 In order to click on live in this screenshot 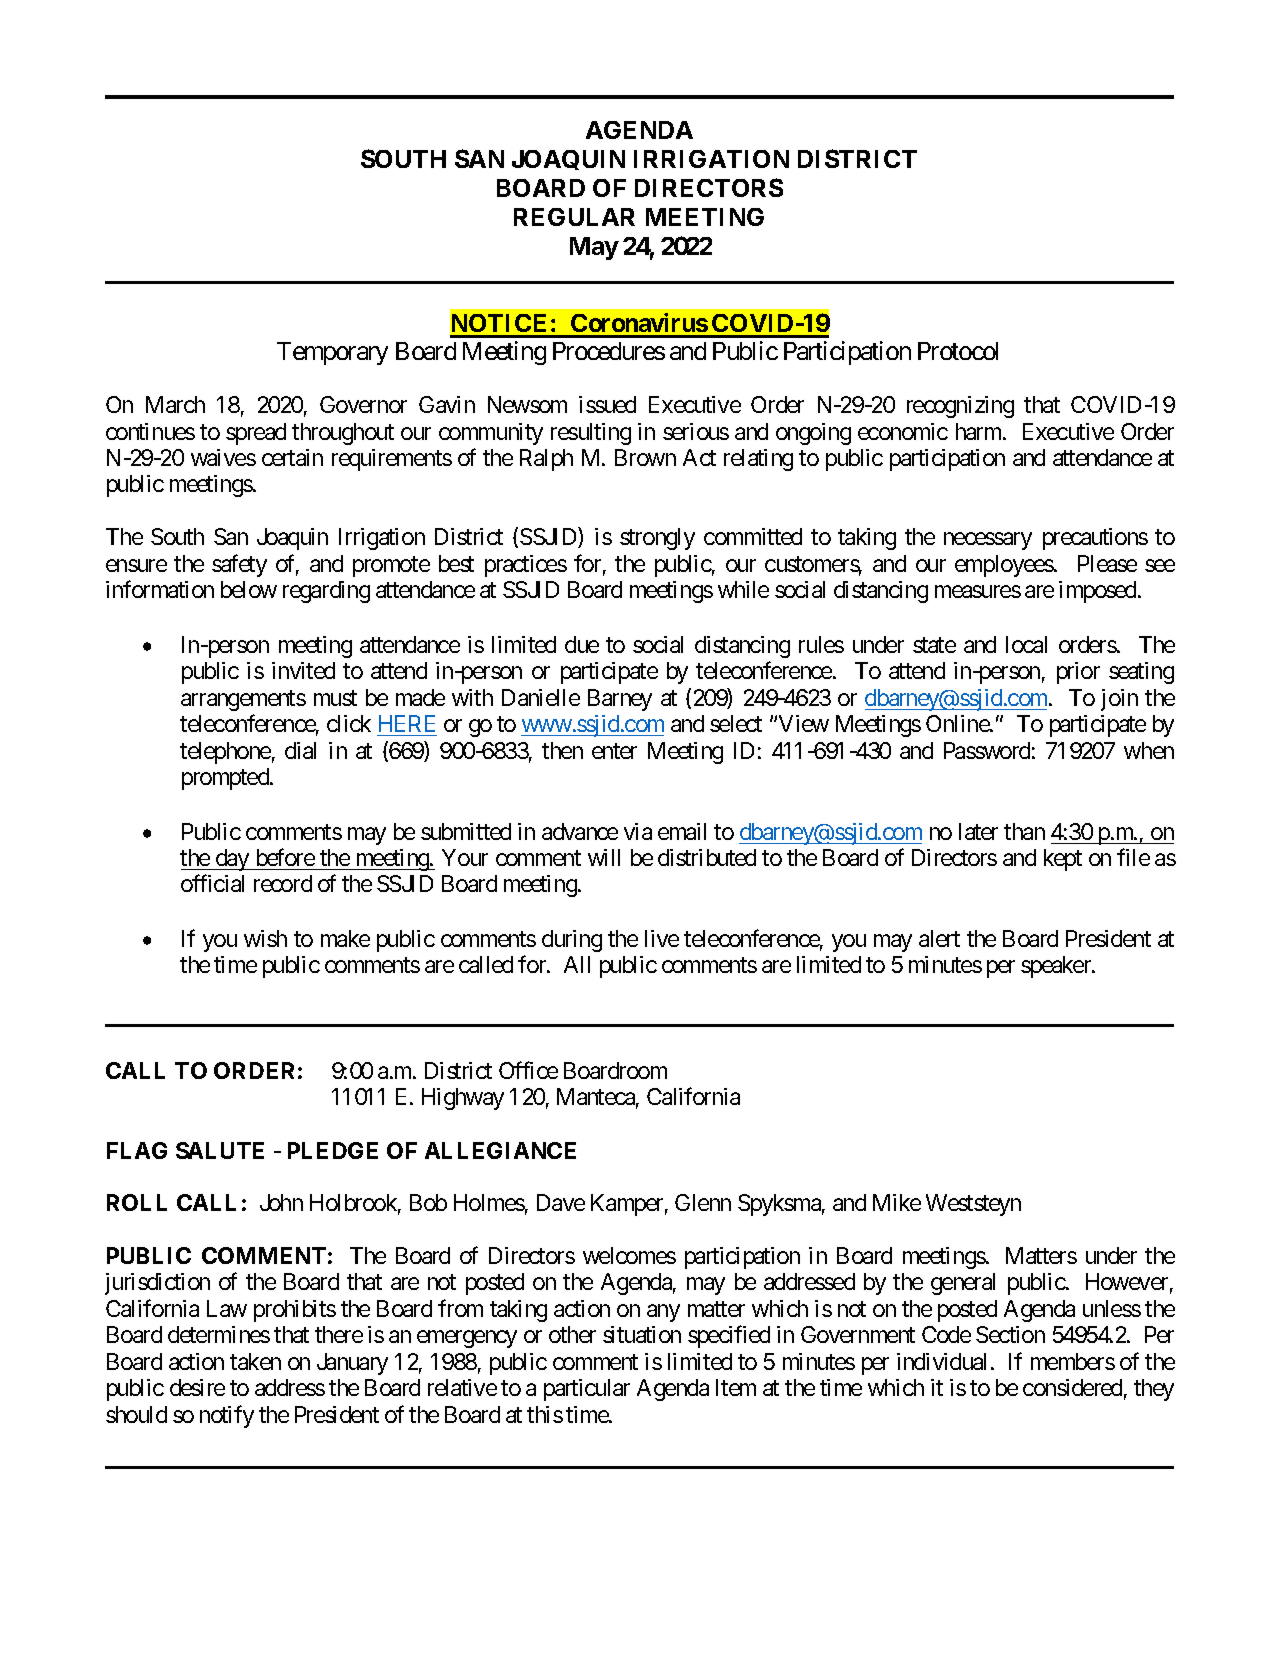, I will do `click(662, 938)`.
